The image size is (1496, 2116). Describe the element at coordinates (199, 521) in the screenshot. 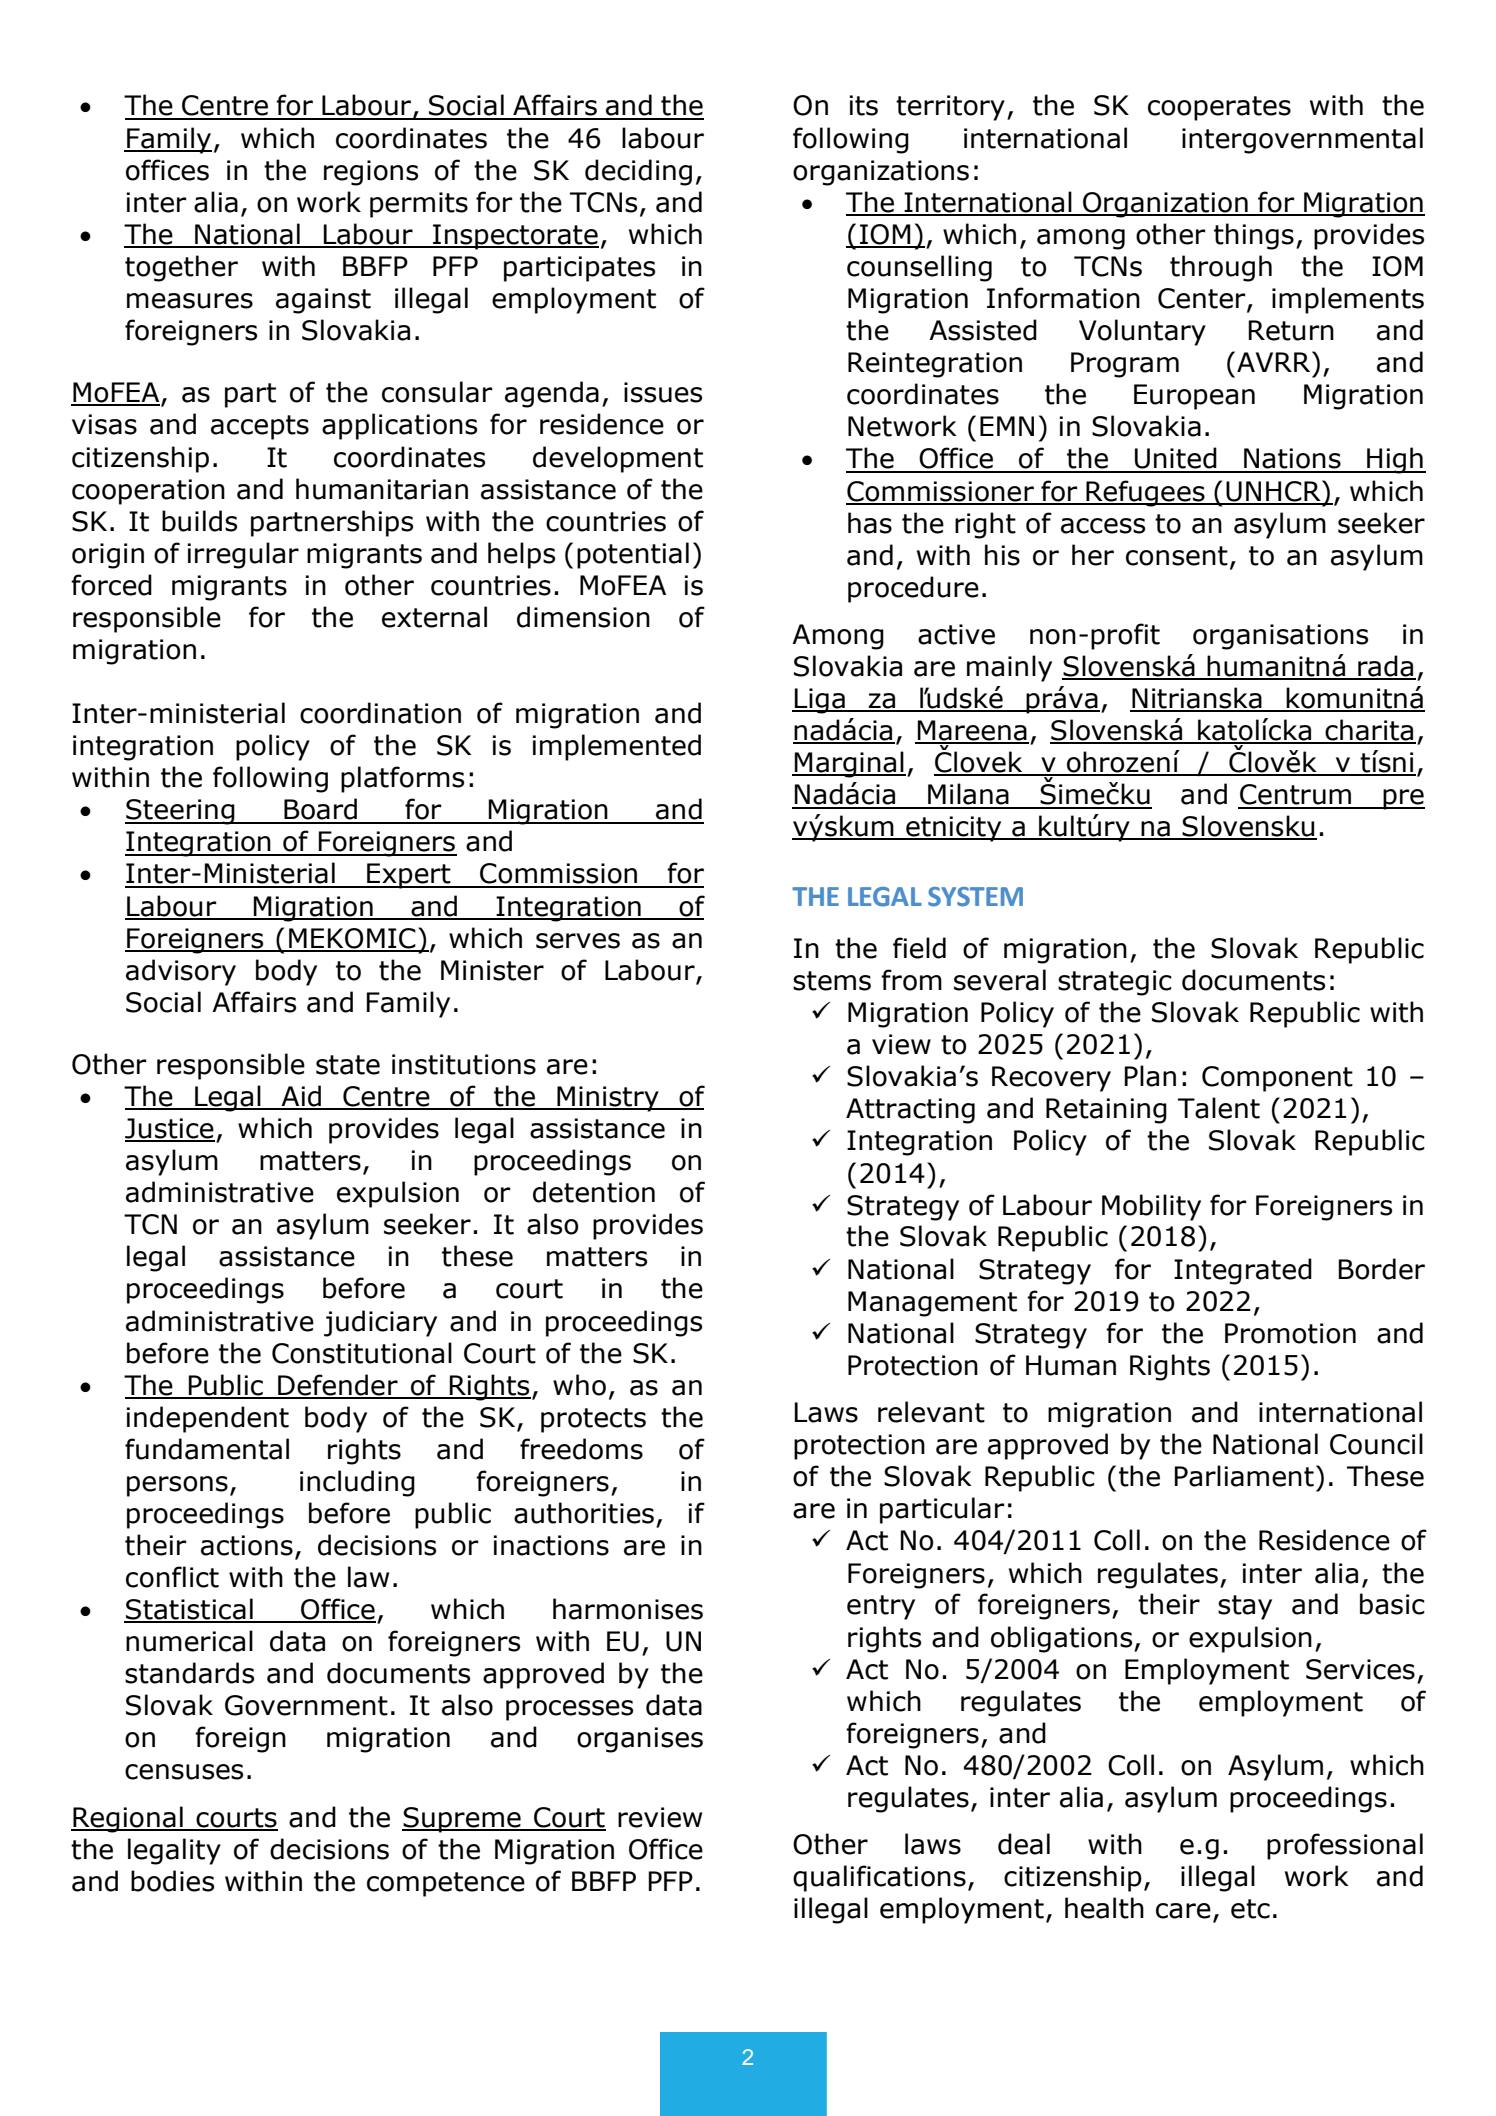

I see `builds` at that location.
